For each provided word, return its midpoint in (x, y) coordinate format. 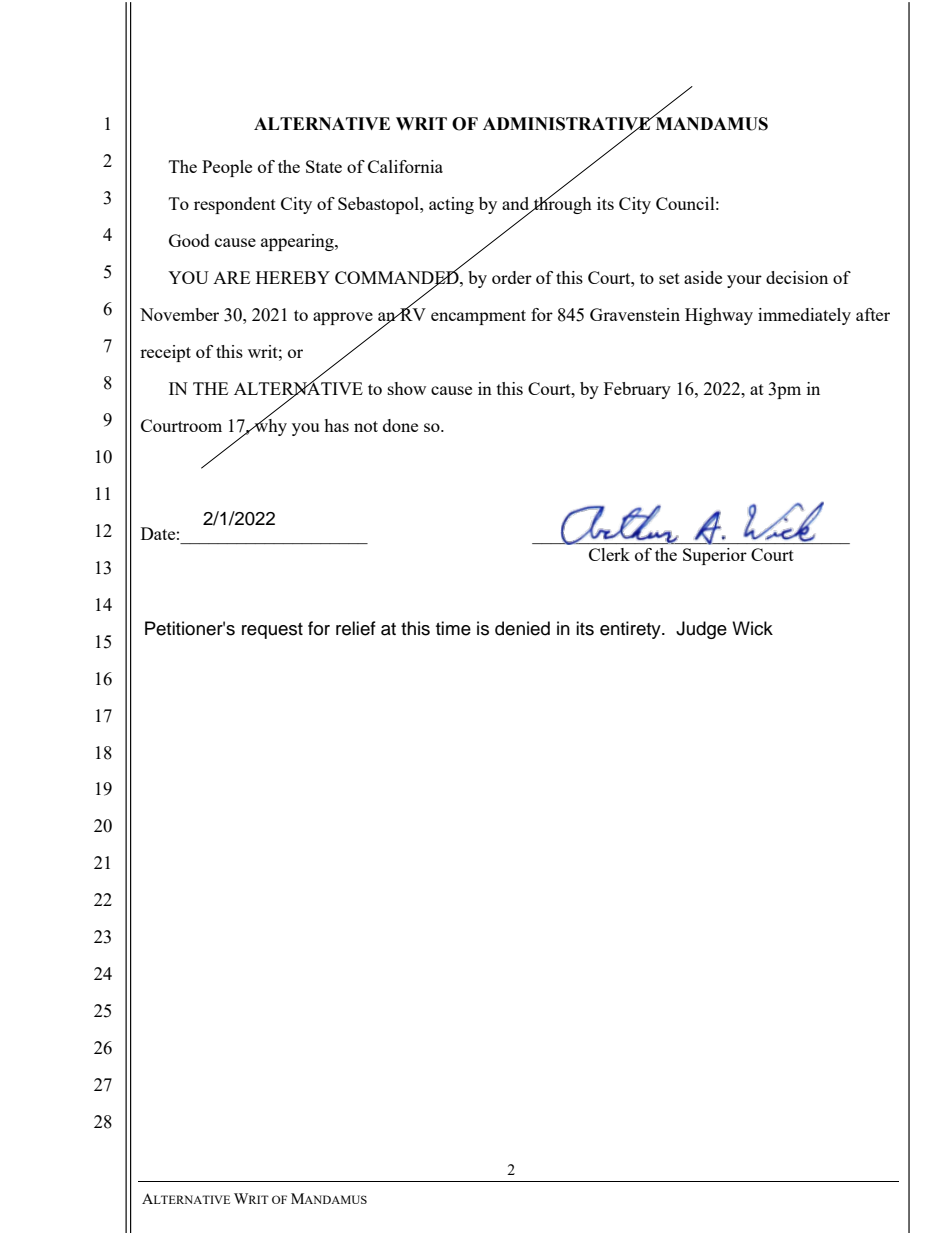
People (227, 168)
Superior (715, 556)
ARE (231, 277)
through (562, 204)
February (637, 390)
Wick (752, 628)
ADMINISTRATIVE (567, 124)
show (407, 388)
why (270, 426)
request (272, 631)
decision (797, 277)
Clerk (609, 554)
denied (522, 628)
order (512, 277)
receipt (165, 353)
